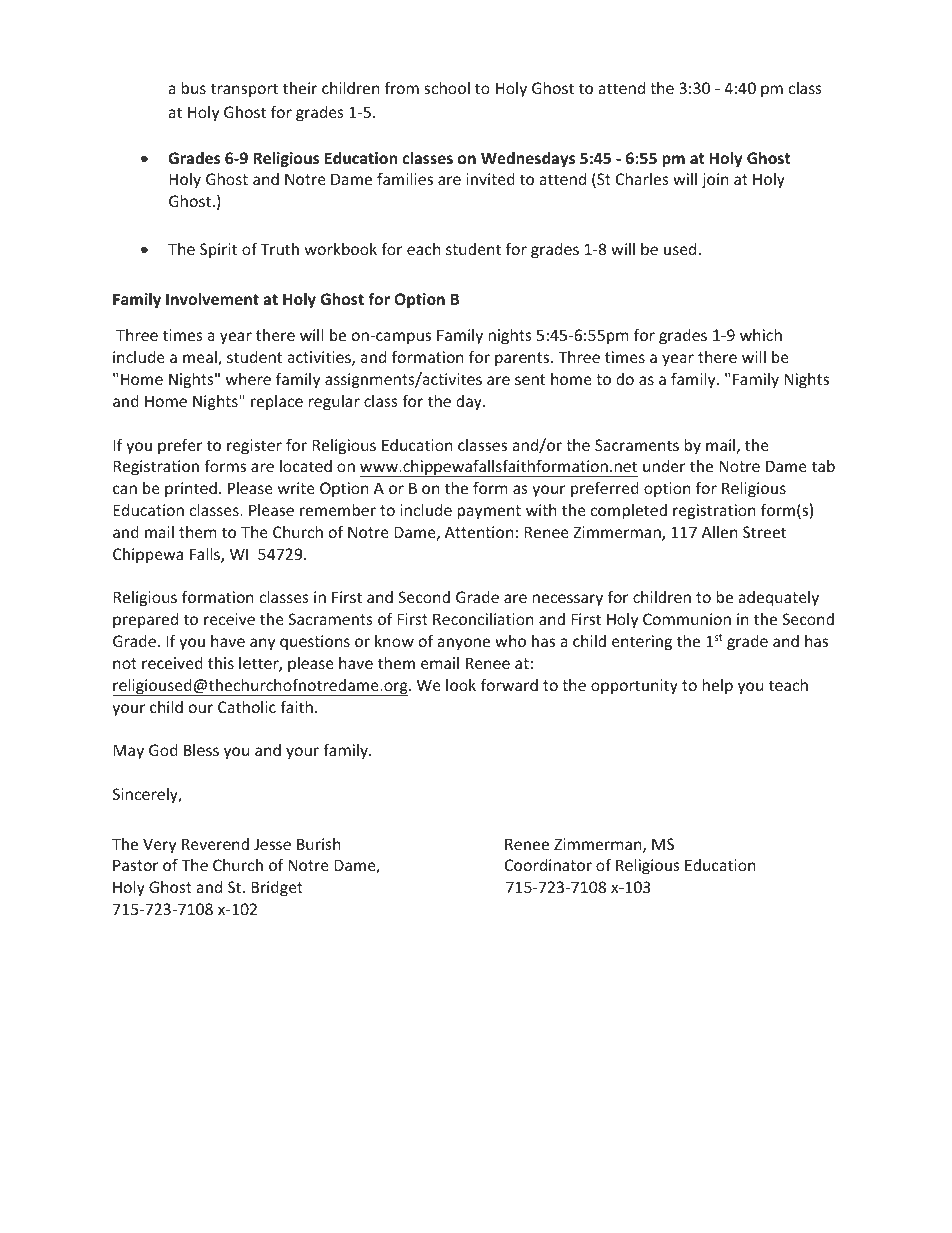 The height and width of the image is (1233, 952). I want to click on payment, so click(489, 512).
